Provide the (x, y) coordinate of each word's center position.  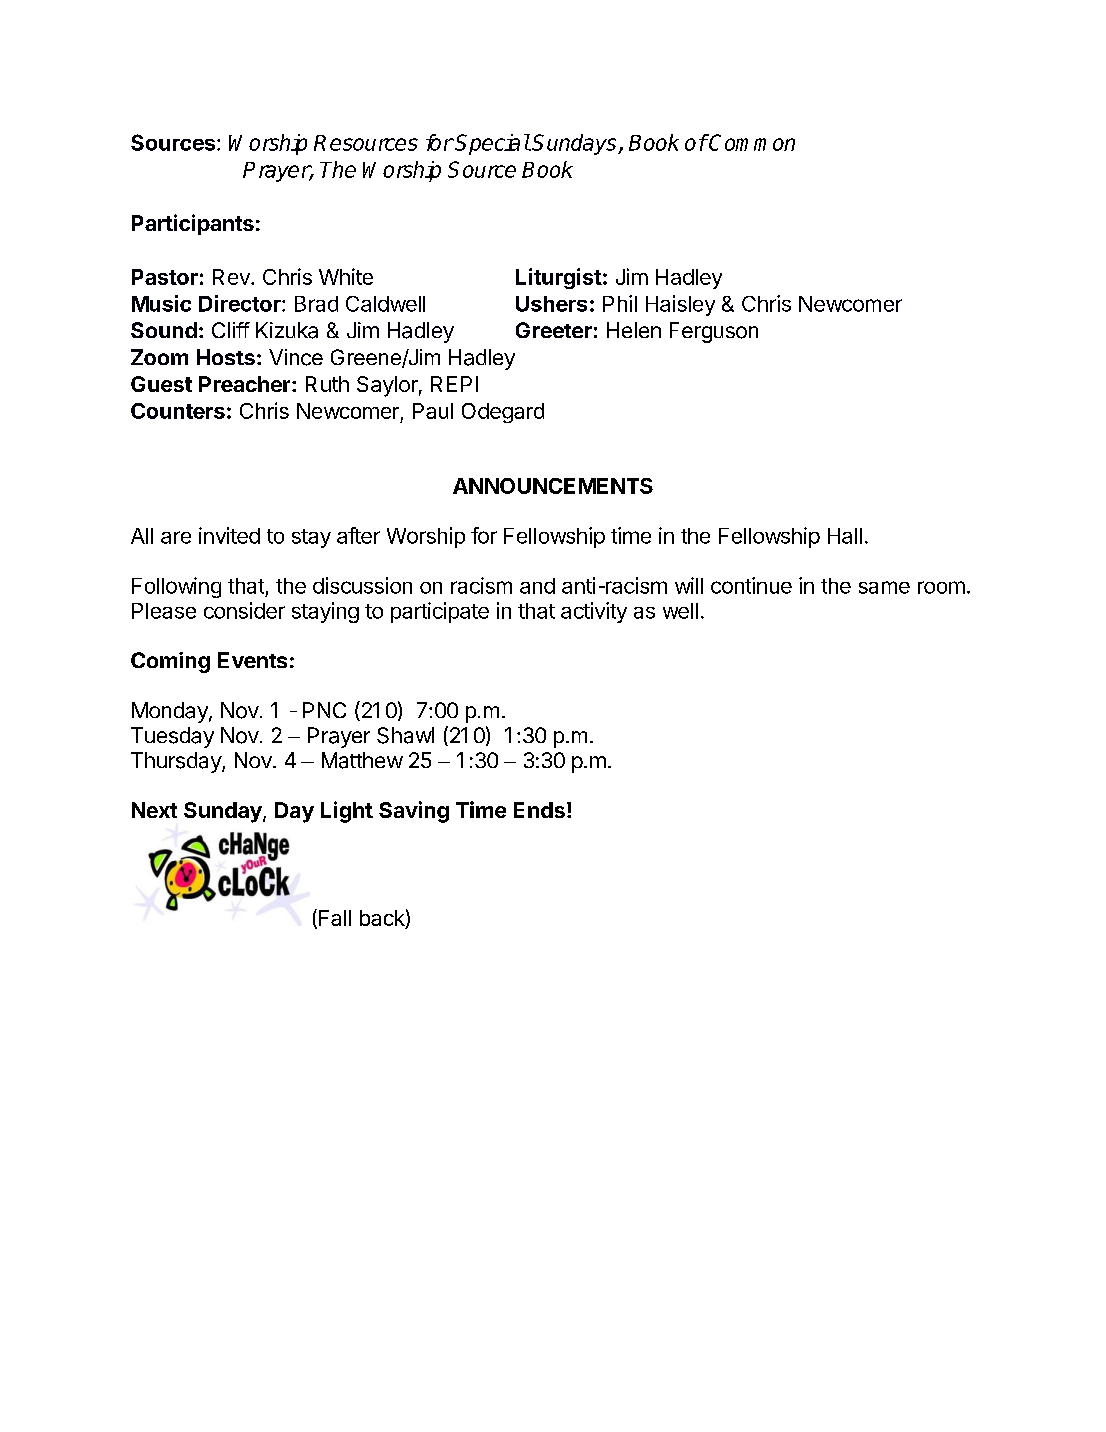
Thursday (177, 762)
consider (244, 610)
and (537, 586)
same (884, 587)
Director (241, 303)
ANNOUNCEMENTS (553, 486)
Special (492, 144)
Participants (193, 224)
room (941, 587)
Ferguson (714, 332)
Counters (178, 411)
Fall (335, 918)
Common (751, 142)
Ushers (551, 304)
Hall (845, 536)
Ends (539, 810)
